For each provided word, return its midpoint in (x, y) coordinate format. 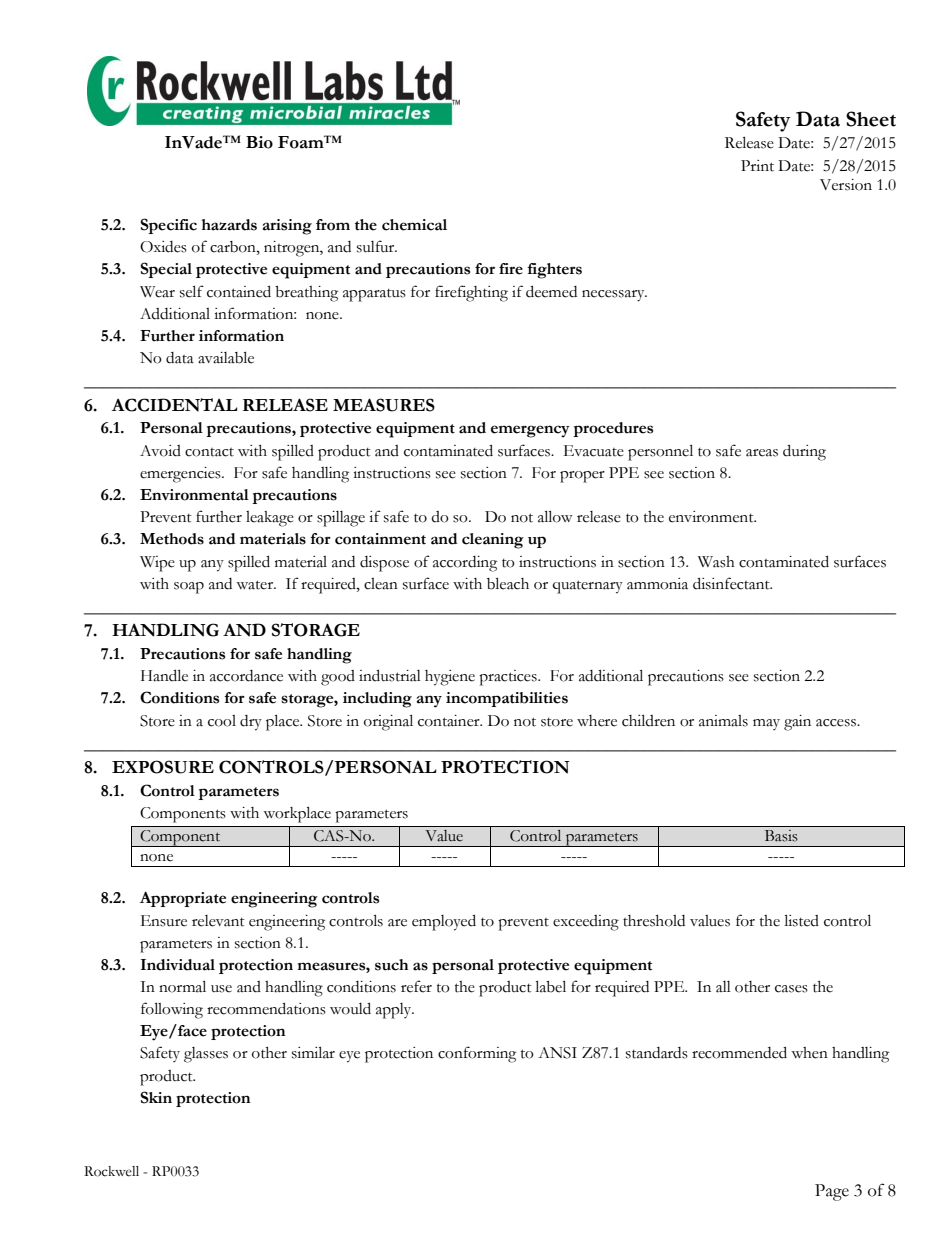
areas (762, 453)
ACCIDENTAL (175, 405)
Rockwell (111, 1171)
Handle (164, 675)
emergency (530, 431)
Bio (259, 142)
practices (509, 678)
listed (802, 920)
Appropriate (183, 899)
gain (797, 723)
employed (444, 922)
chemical (414, 225)
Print (757, 166)
